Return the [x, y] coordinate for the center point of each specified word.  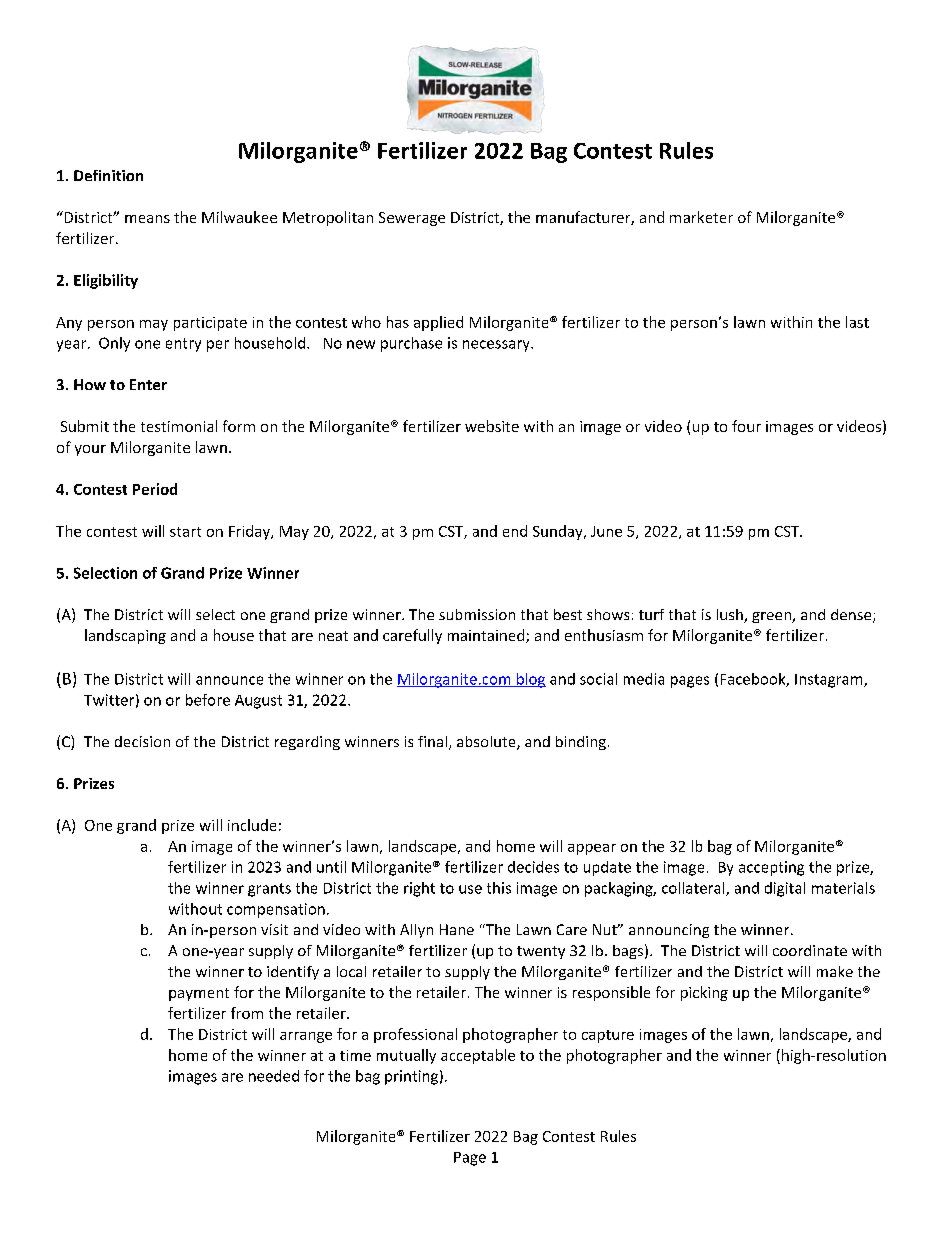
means [147, 219]
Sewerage [412, 219]
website [492, 426]
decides [533, 867]
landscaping [125, 636]
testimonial [179, 426]
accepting [771, 868]
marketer [701, 217]
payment [199, 994]
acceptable [478, 1056]
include [252, 825]
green [772, 617]
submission [477, 614]
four [746, 426]
